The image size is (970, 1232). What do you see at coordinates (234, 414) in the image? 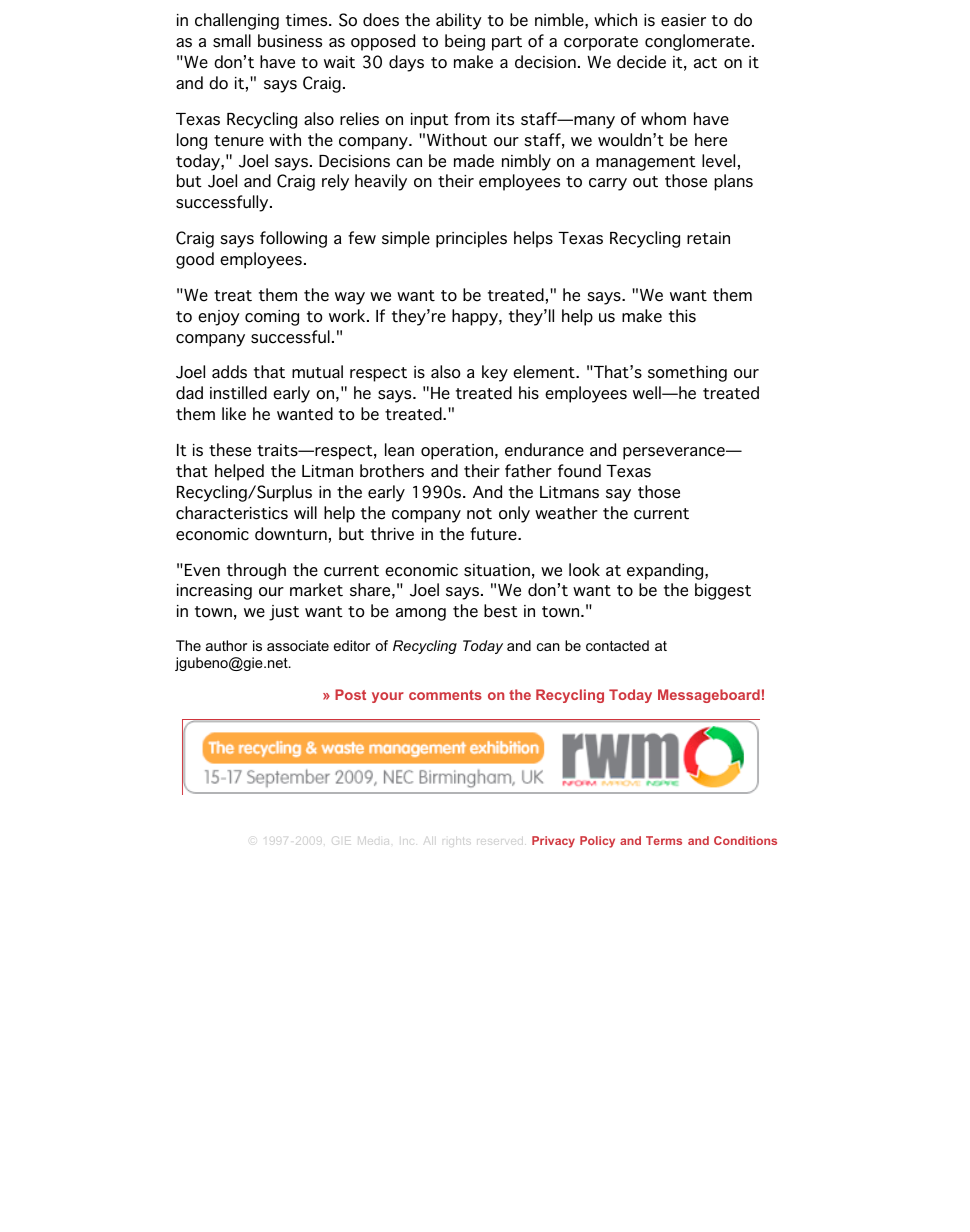
I see `like` at bounding box center [234, 414].
